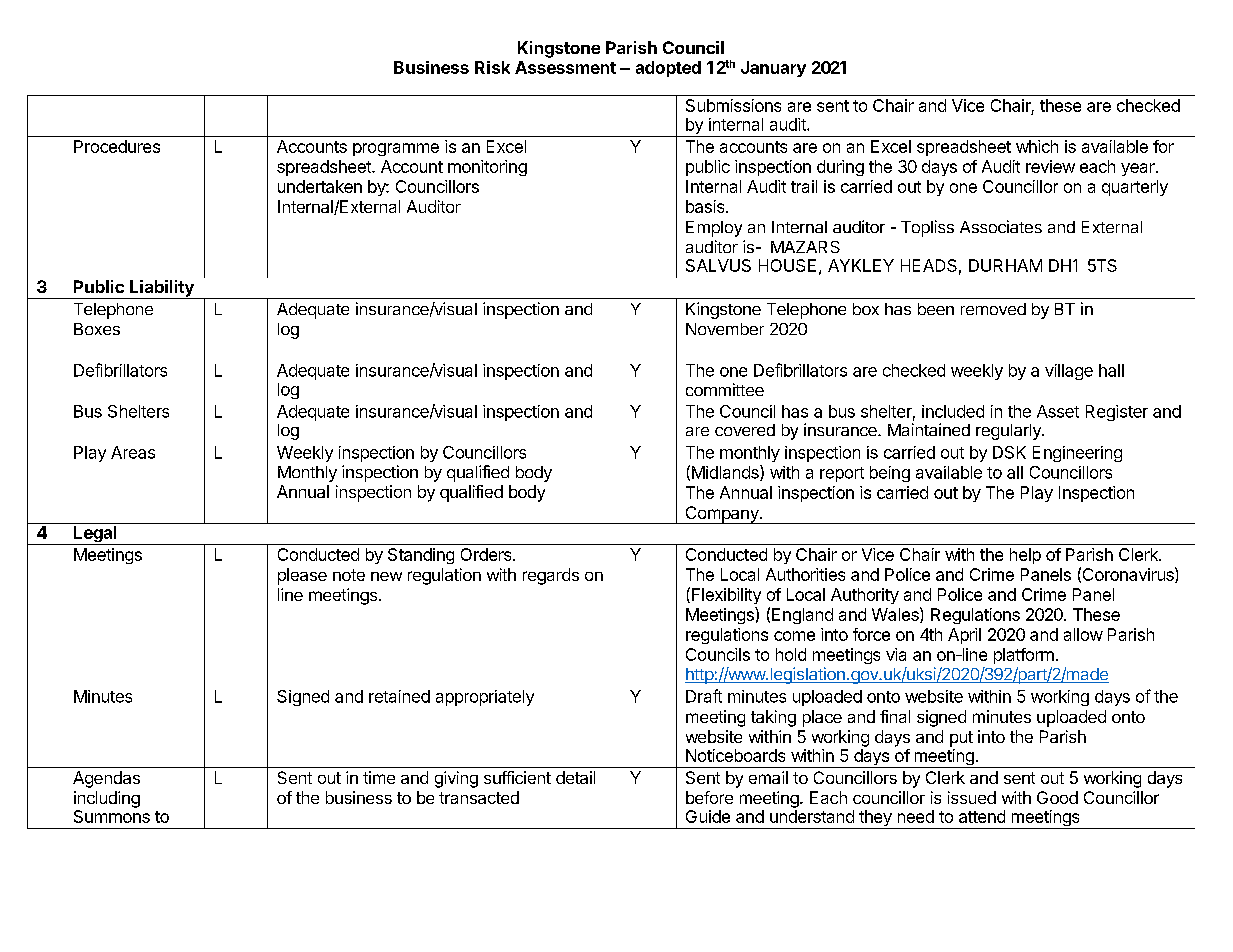 The width and height of the screenshot is (1233, 952). What do you see at coordinates (107, 799) in the screenshot?
I see `including` at bounding box center [107, 799].
